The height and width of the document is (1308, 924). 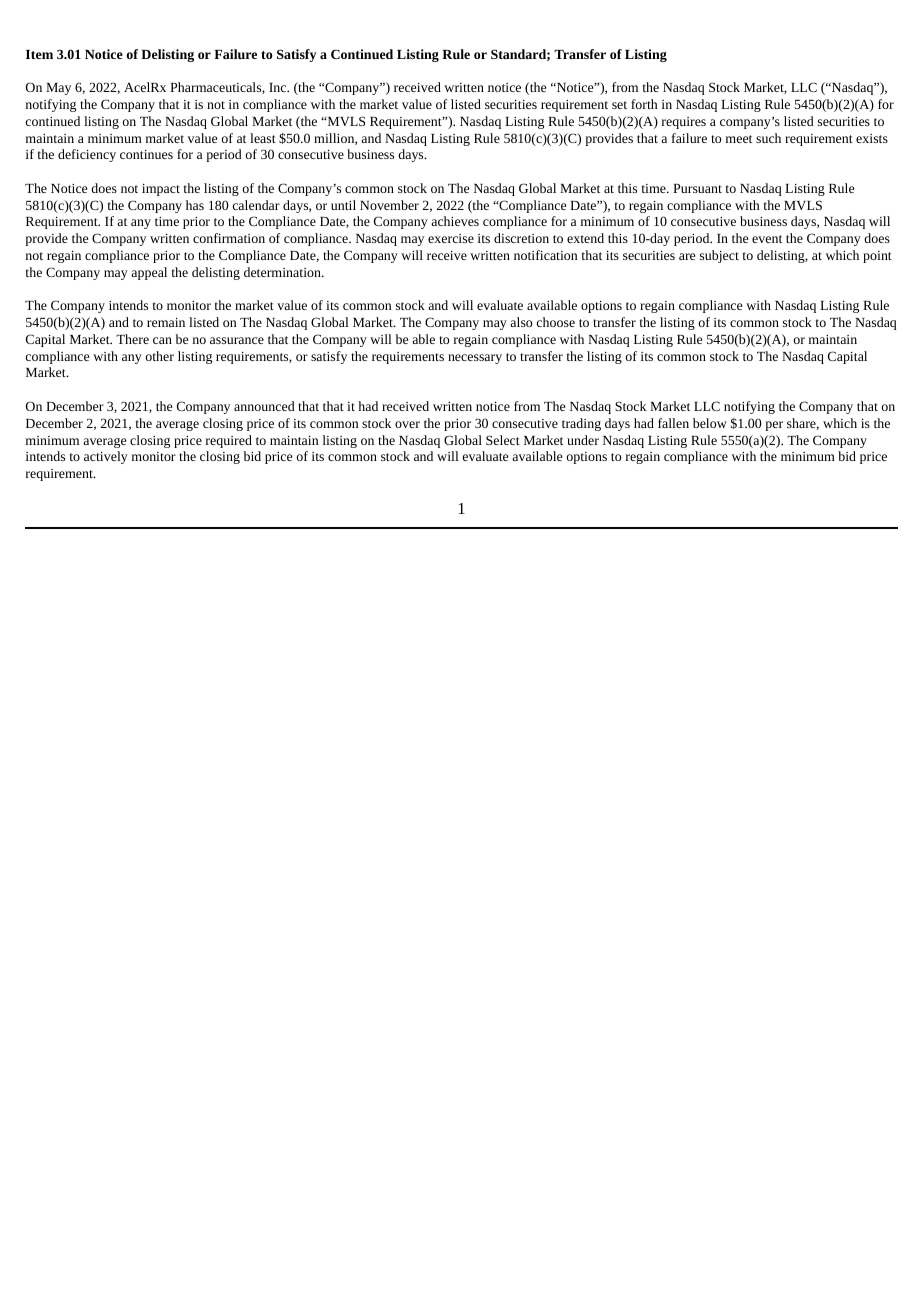 What do you see at coordinates (710, 423) in the document?
I see `below` at bounding box center [710, 423].
